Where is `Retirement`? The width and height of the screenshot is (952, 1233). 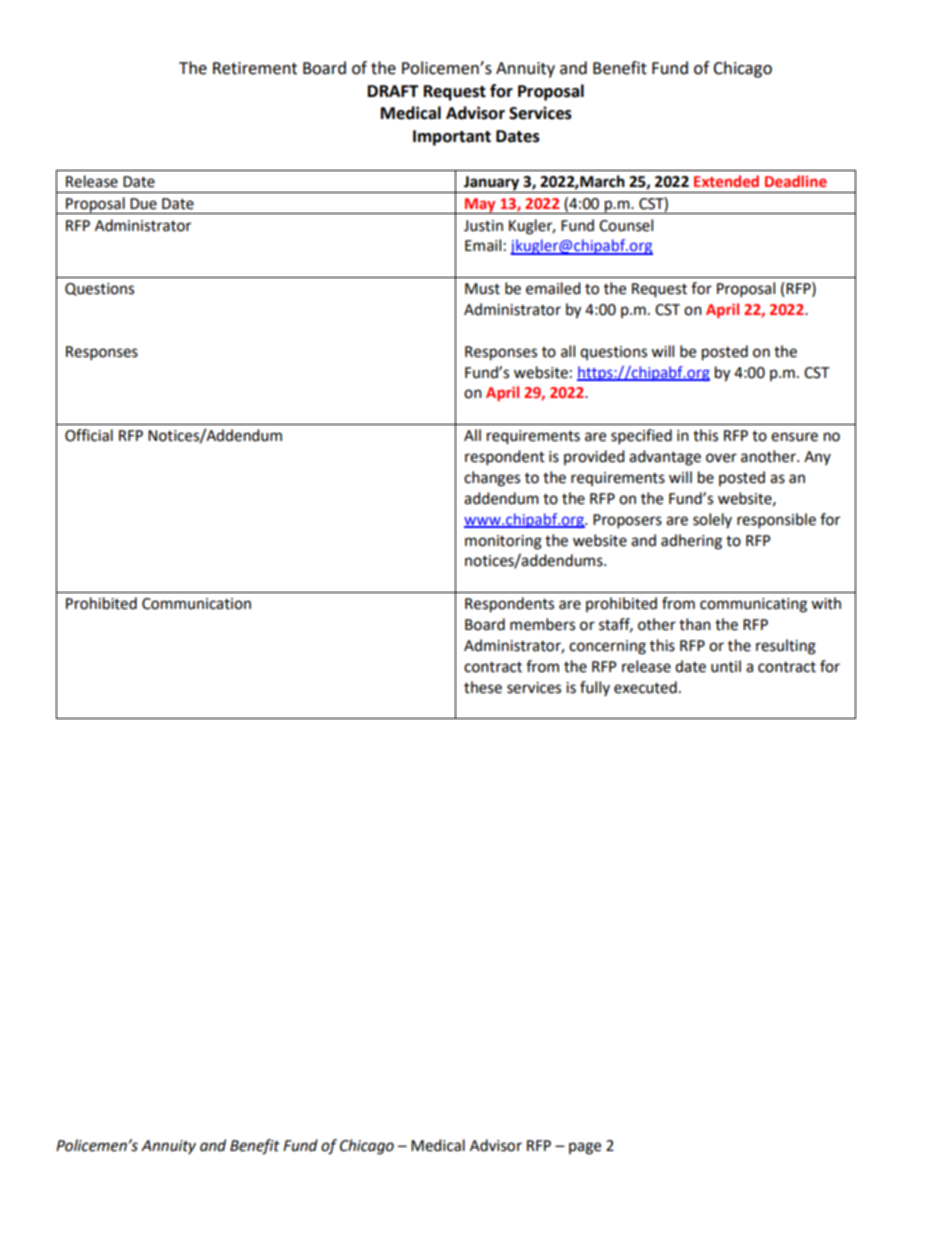 Retirement is located at coordinates (255, 68).
